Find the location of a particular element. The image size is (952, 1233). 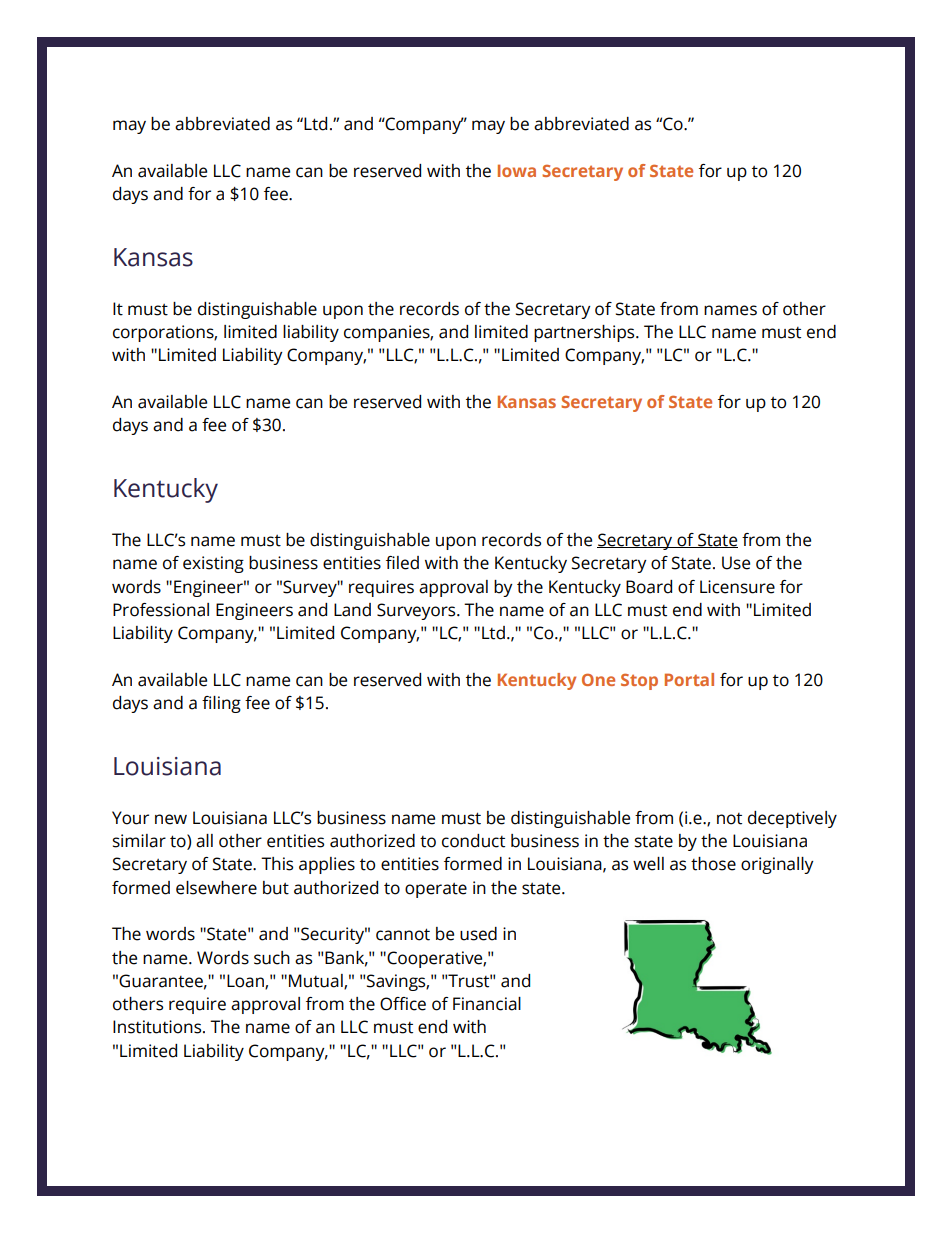

filed is located at coordinates (402, 563).
